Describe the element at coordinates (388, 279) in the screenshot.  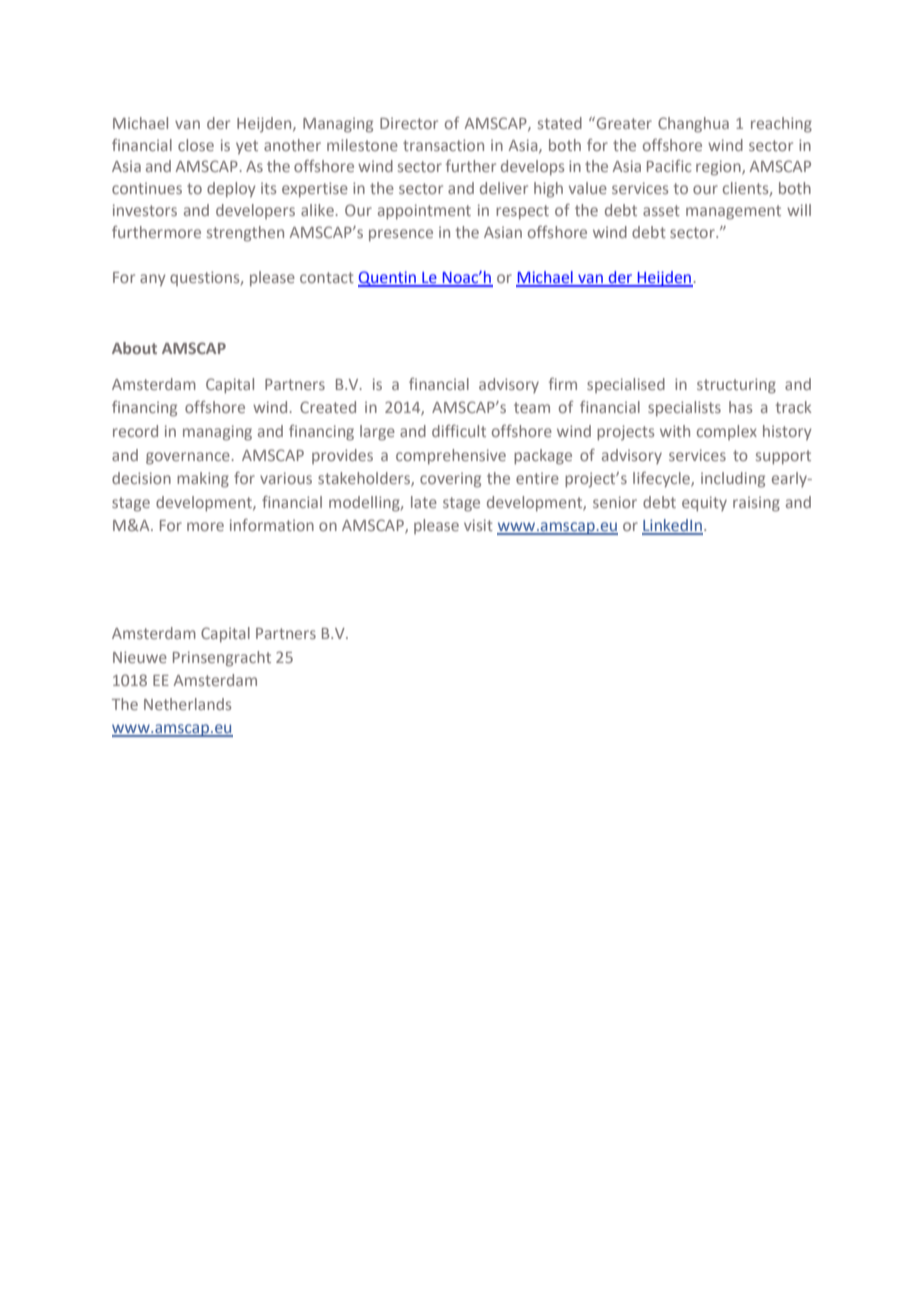
I see `Quentin` at that location.
